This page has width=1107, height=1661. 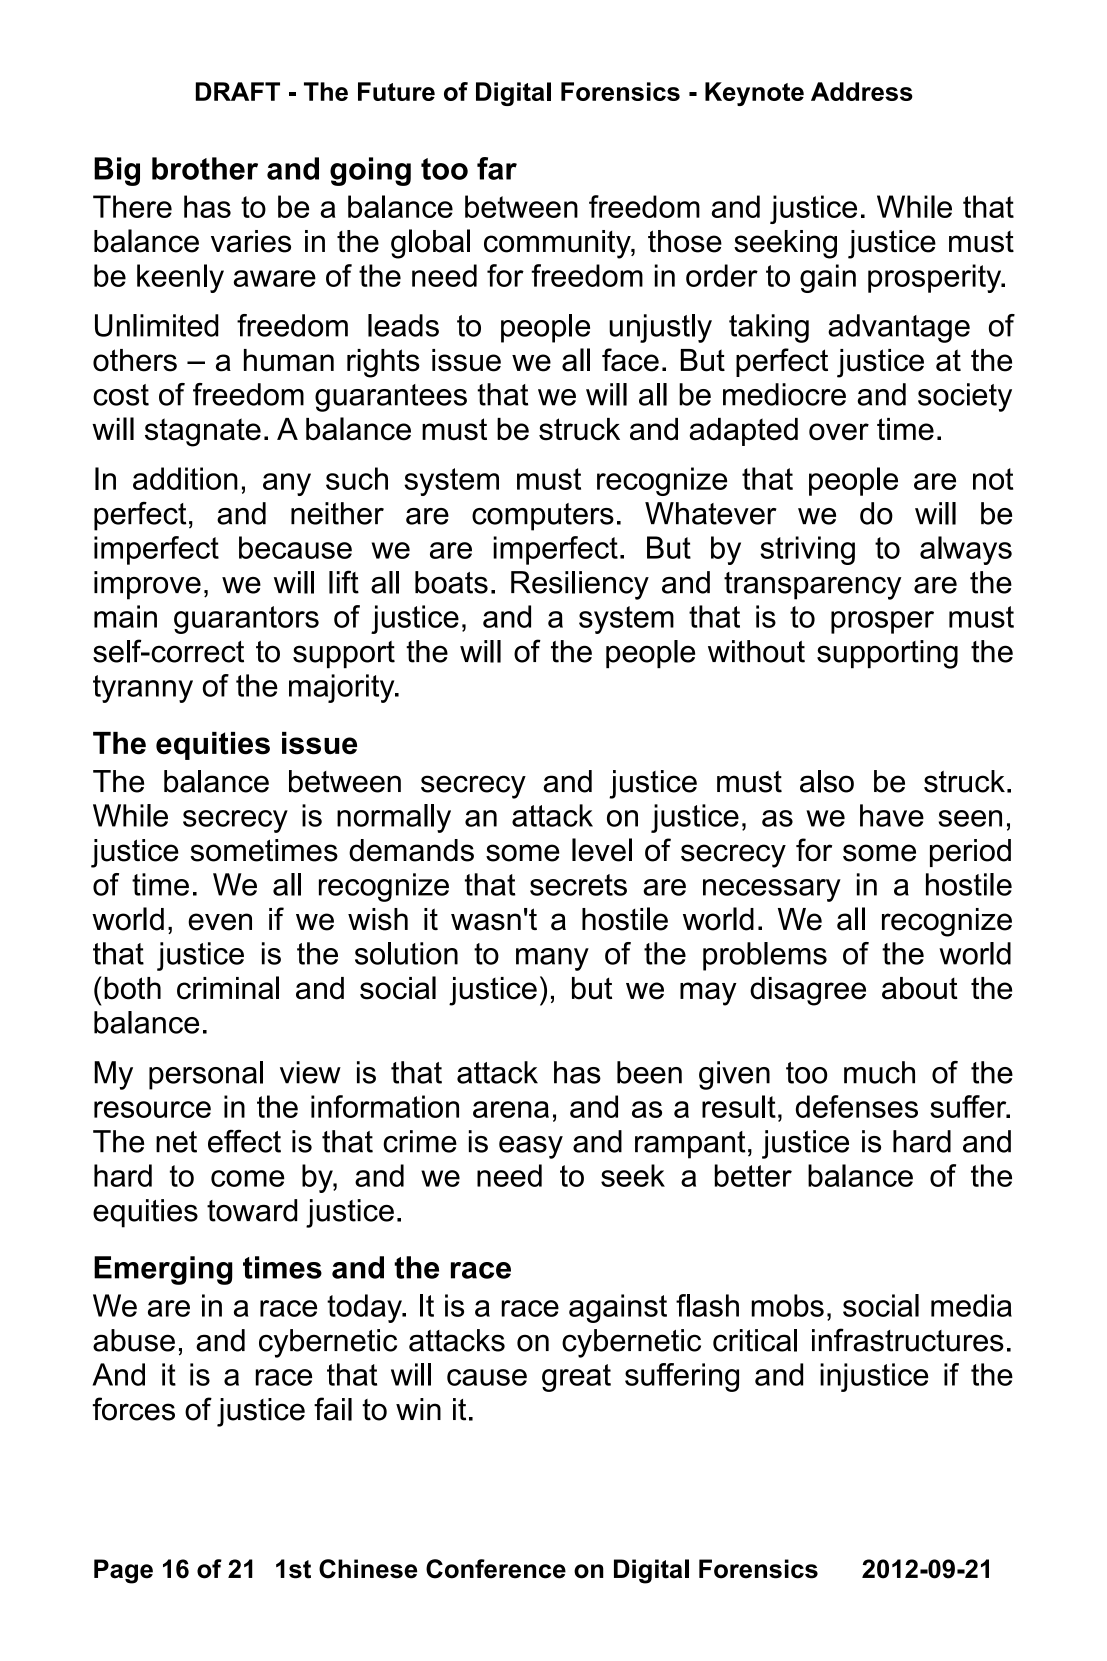 What do you see at coordinates (496, 1569) in the page?
I see `Conference` at bounding box center [496, 1569].
